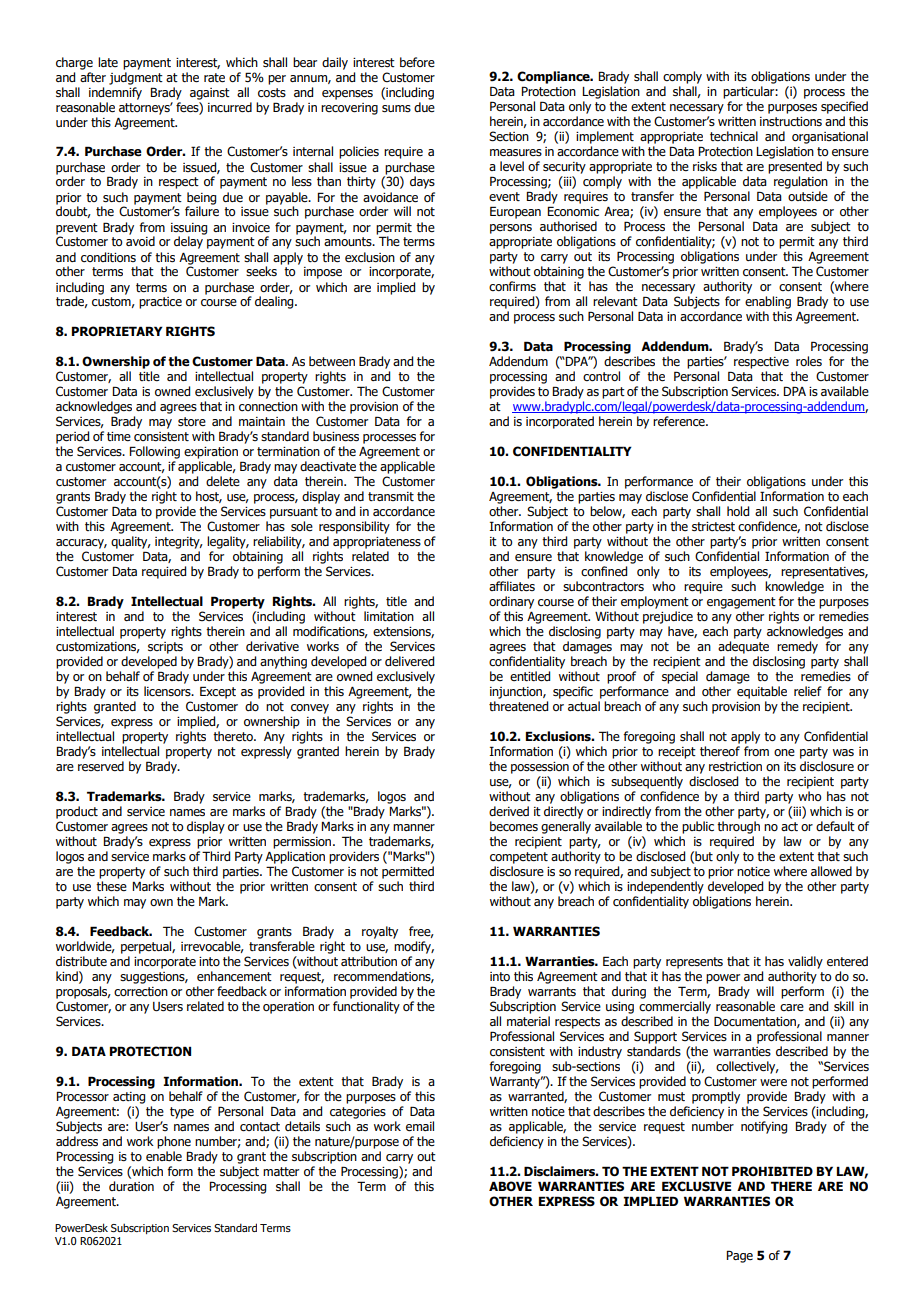 The height and width of the screenshot is (1307, 924). What do you see at coordinates (165, 648) in the screenshot?
I see `scripts` at bounding box center [165, 648].
